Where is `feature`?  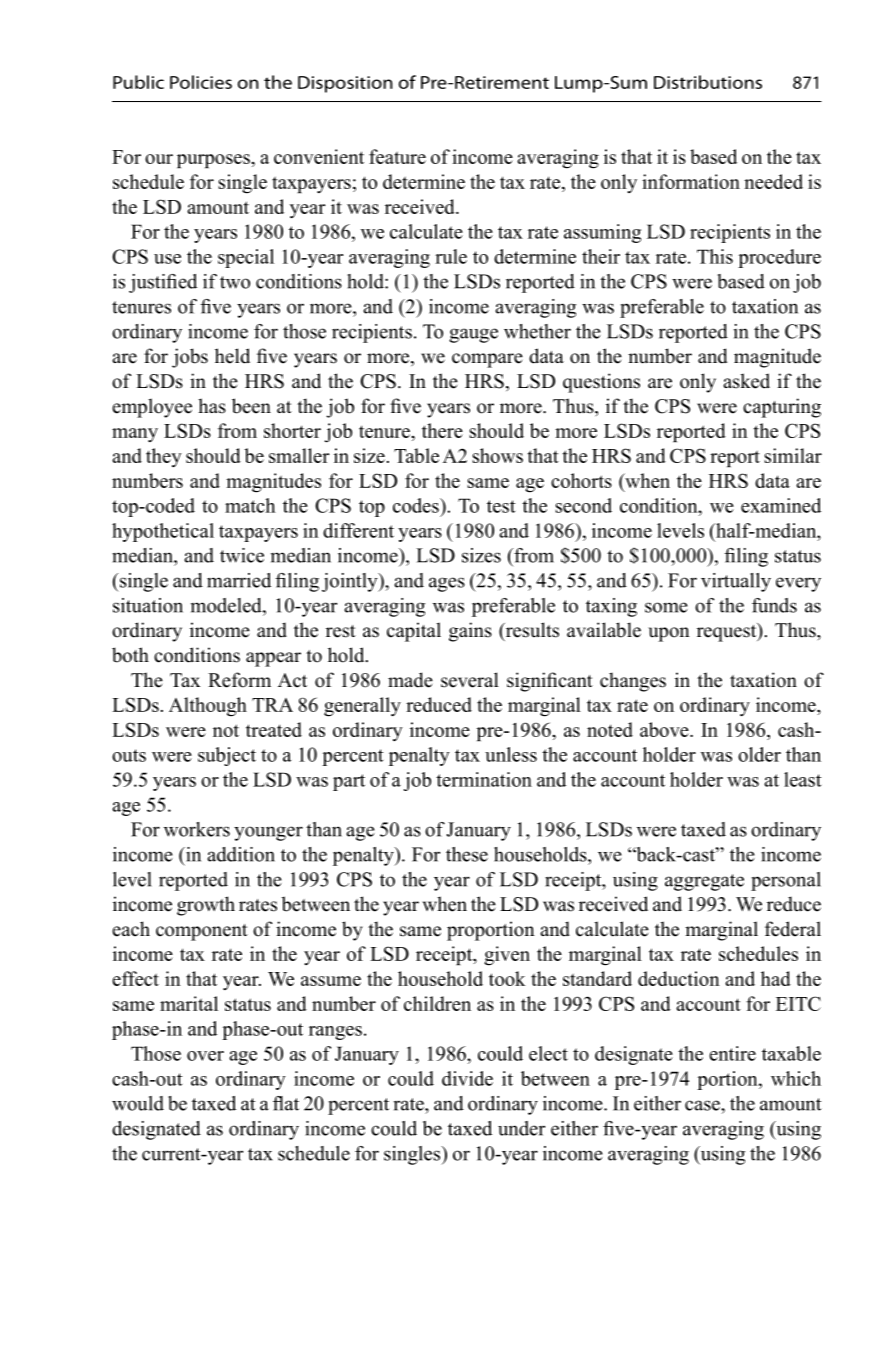
feature is located at coordinates (397, 156).
